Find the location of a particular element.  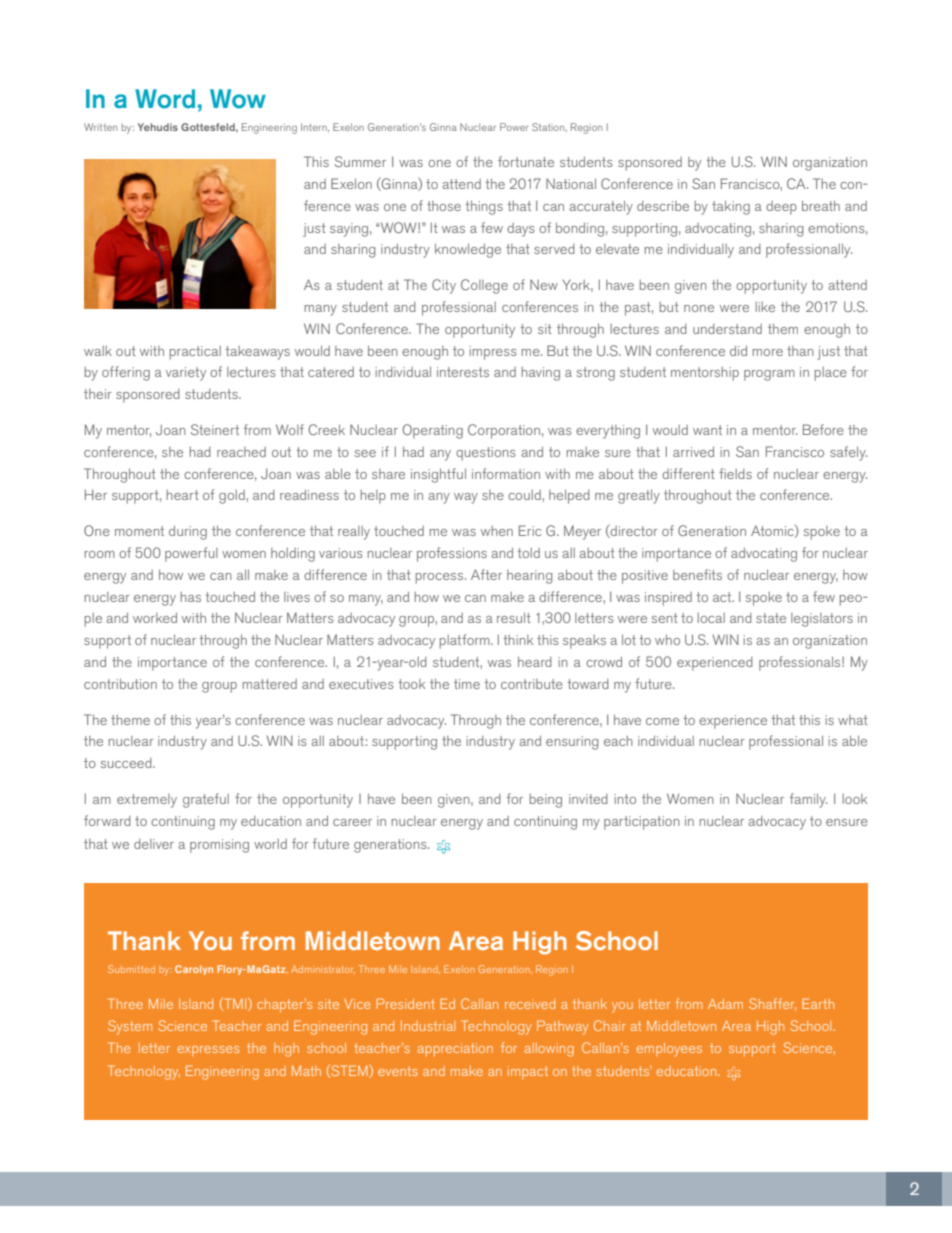

promising is located at coordinates (219, 846).
